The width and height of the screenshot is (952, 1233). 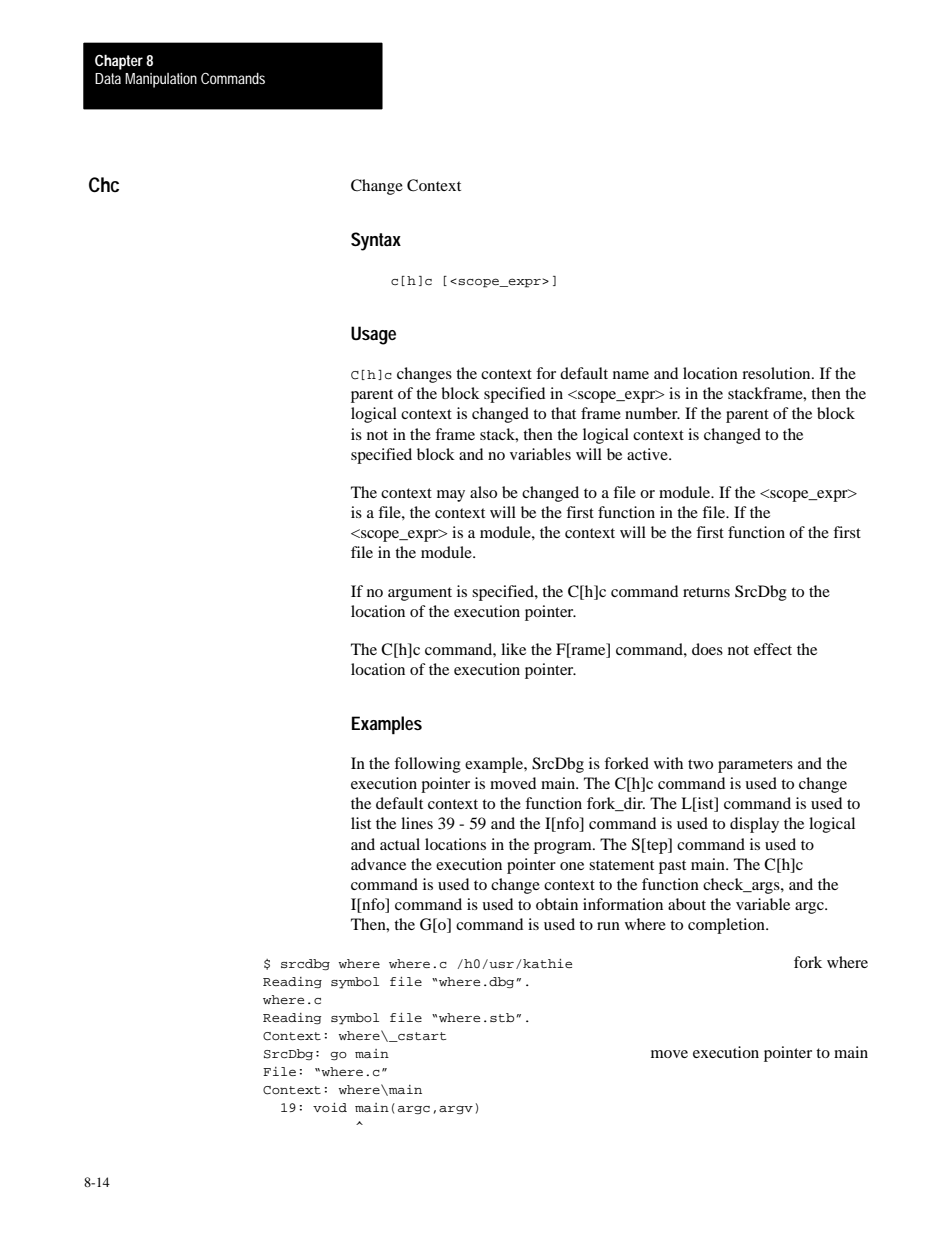 What do you see at coordinates (672, 867) in the screenshot?
I see `past` at bounding box center [672, 867].
